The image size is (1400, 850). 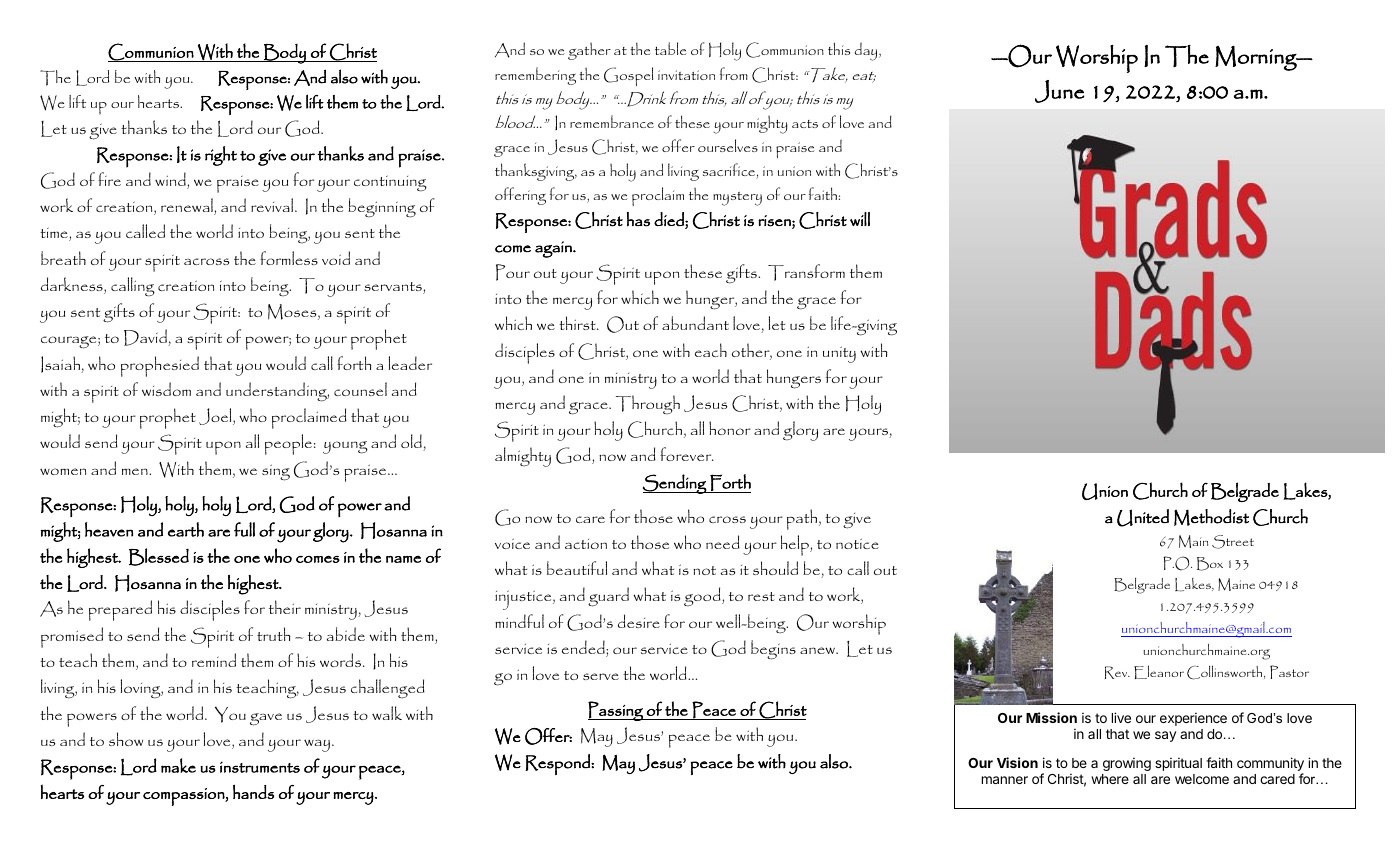 I want to click on will, so click(x=860, y=219).
